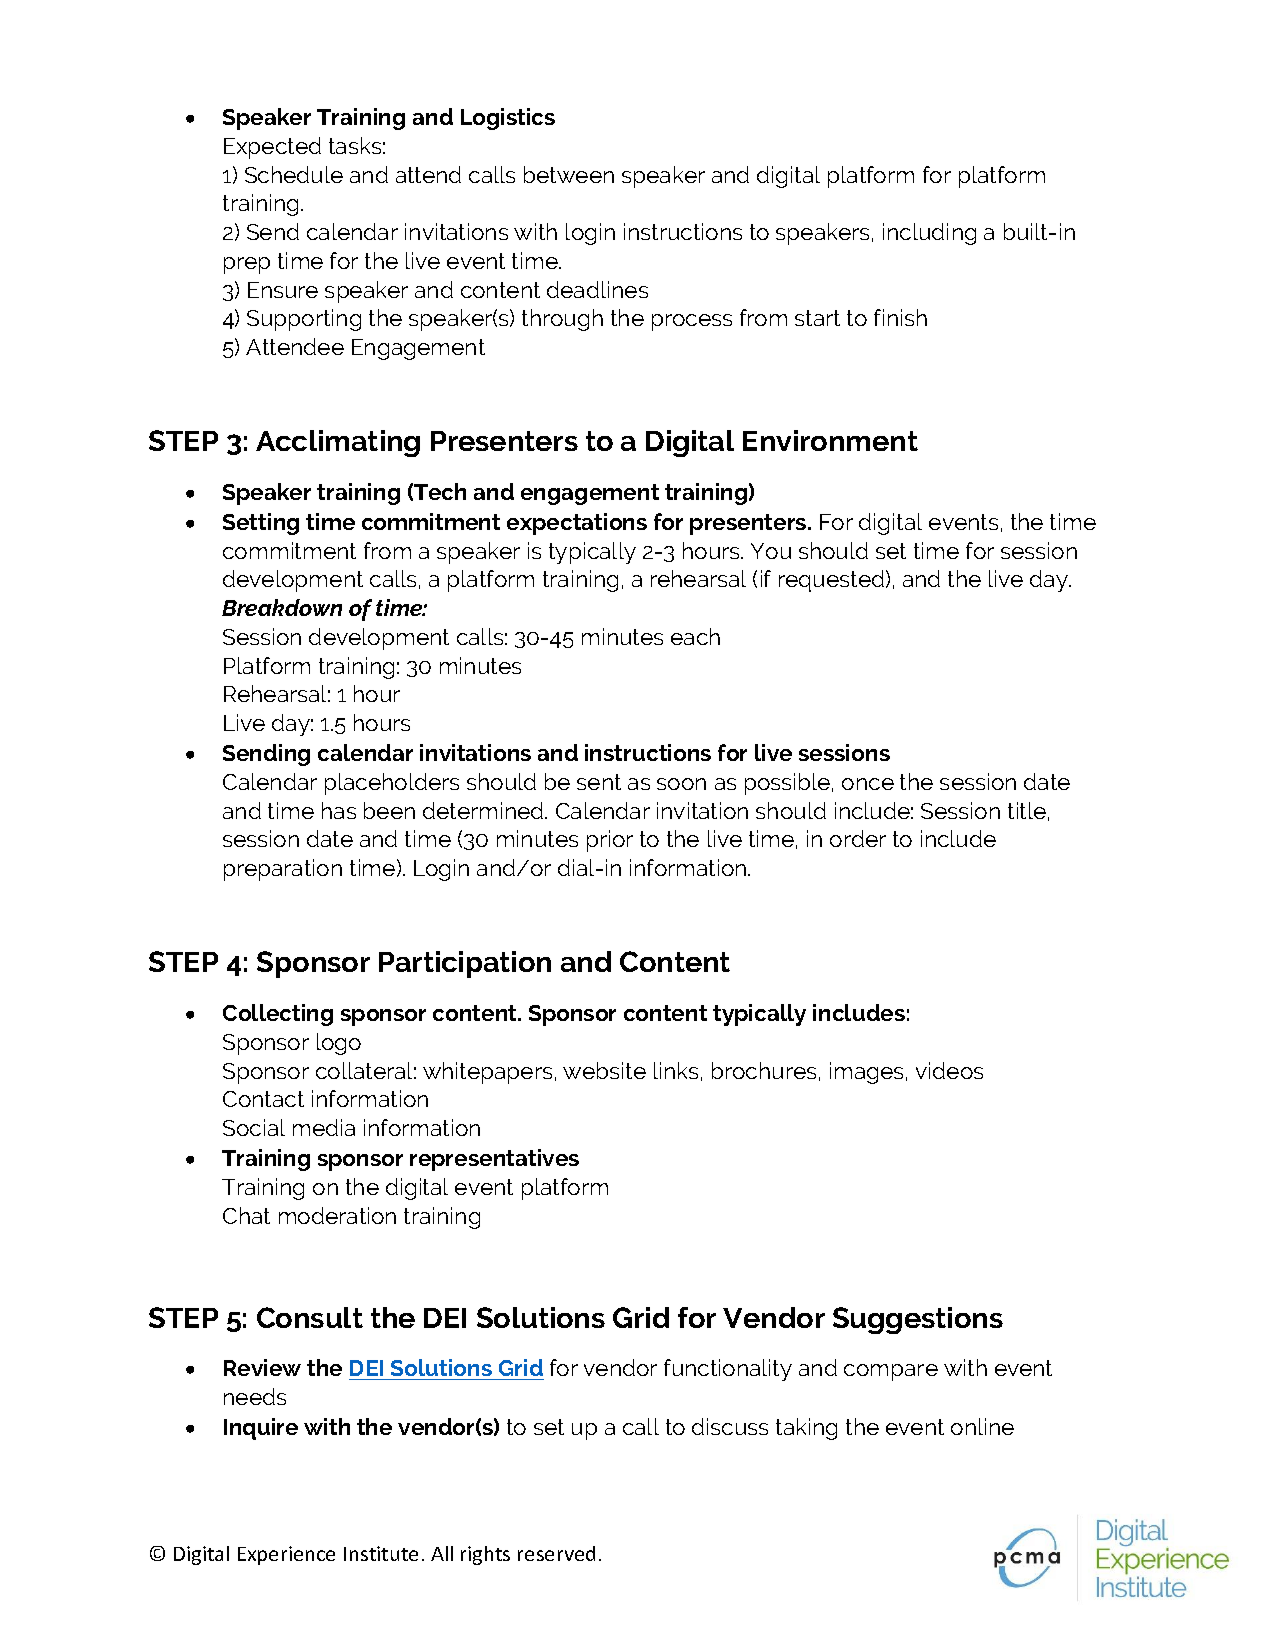 The image size is (1261, 1632). Describe the element at coordinates (695, 636) in the screenshot. I see `each` at that location.
